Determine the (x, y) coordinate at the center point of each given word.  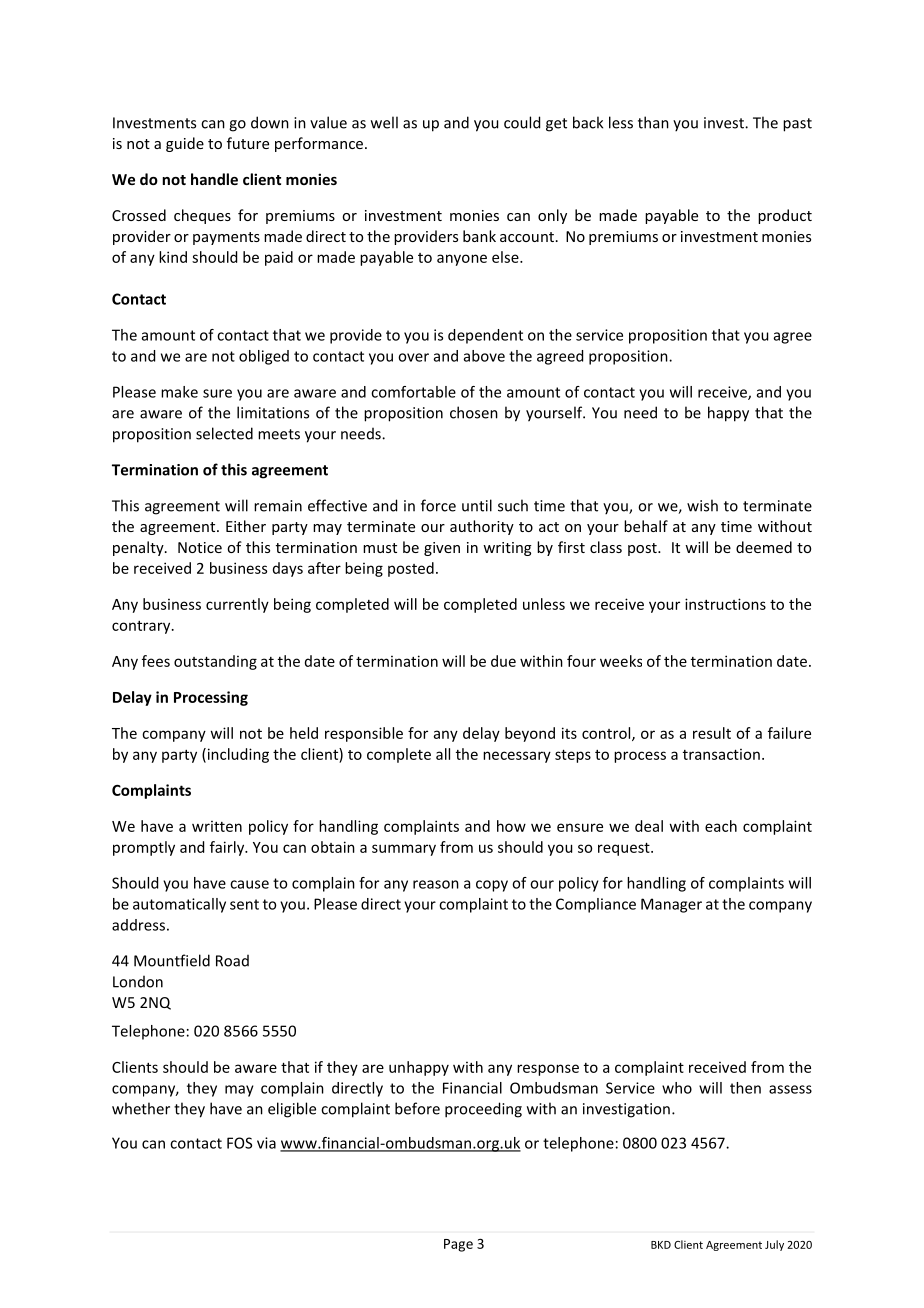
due (503, 661)
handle (214, 179)
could (522, 122)
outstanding (215, 662)
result (712, 733)
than (653, 122)
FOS (239, 1143)
